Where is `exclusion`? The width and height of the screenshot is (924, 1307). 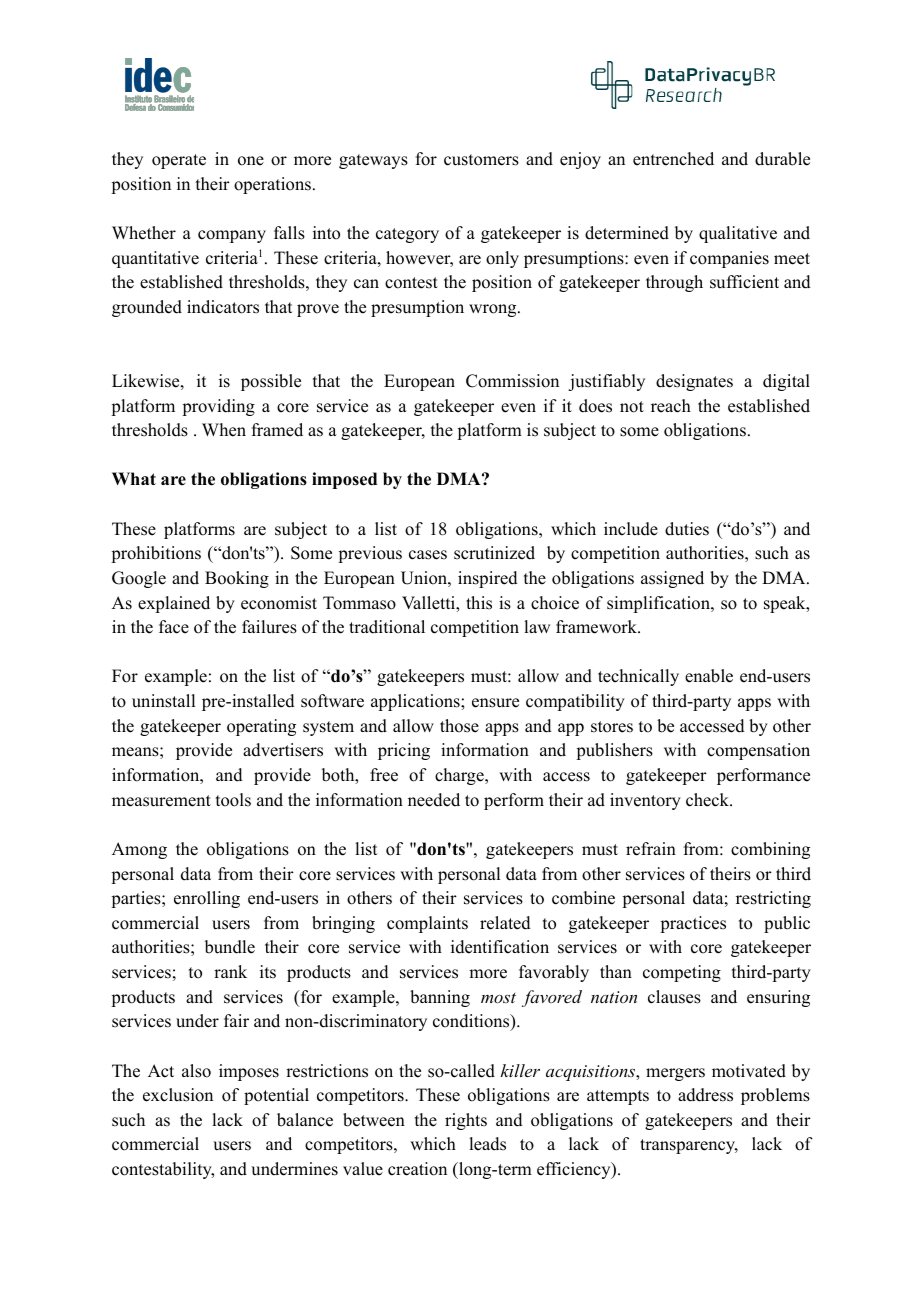 exclusion is located at coordinates (178, 1095).
